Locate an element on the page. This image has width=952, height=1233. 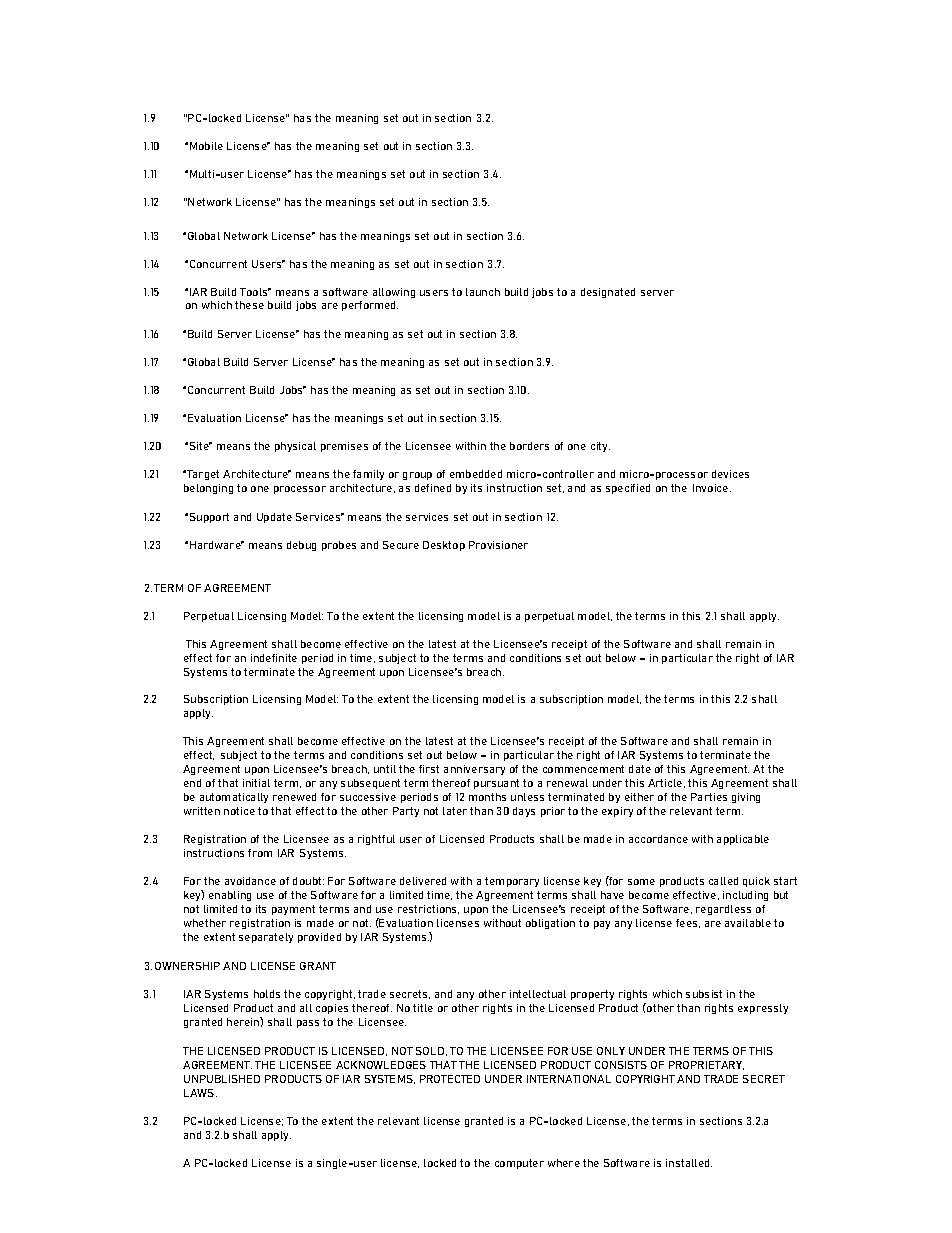
UNPUBLISHED is located at coordinates (222, 1079).
